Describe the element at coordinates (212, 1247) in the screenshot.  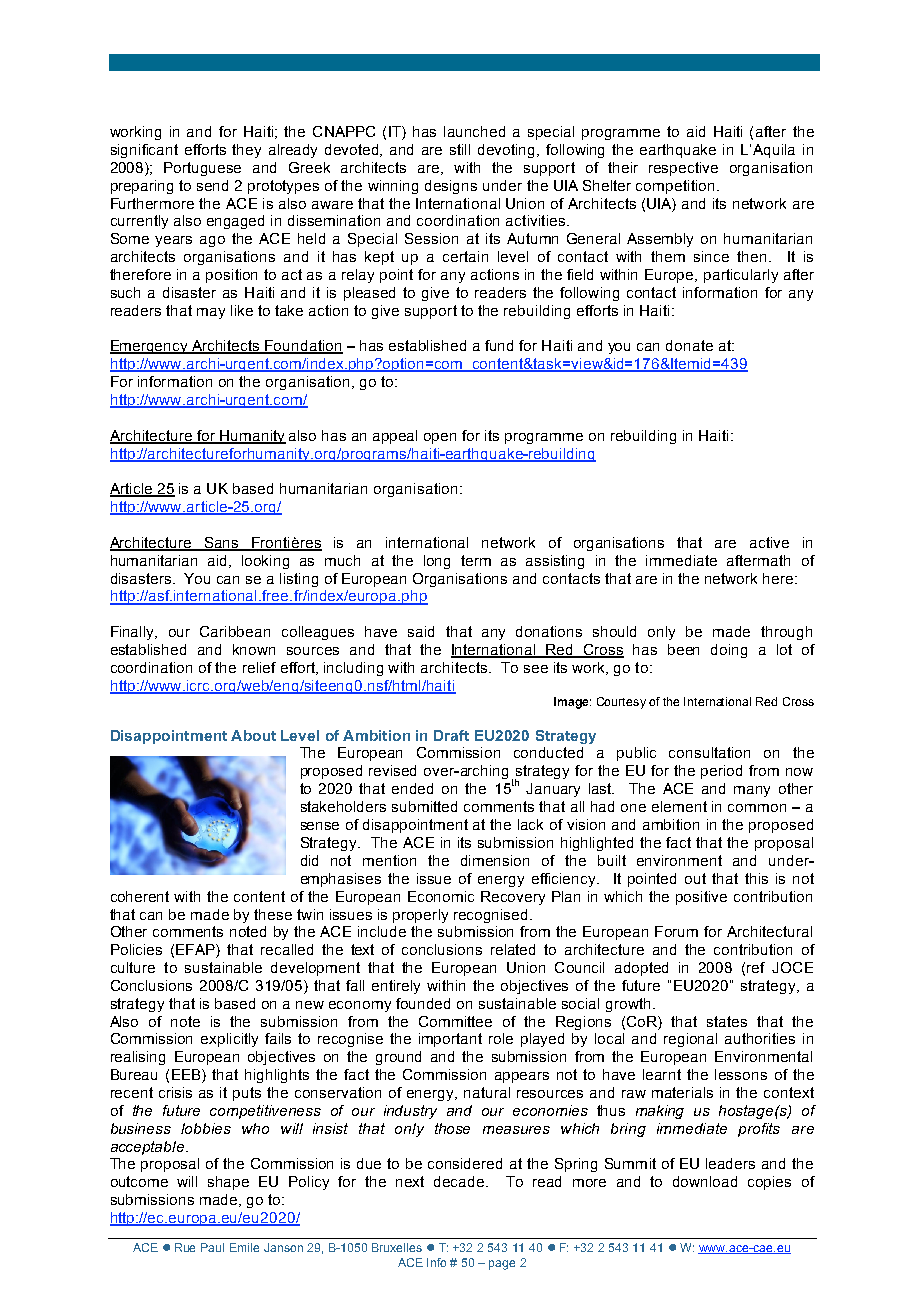
I see `Paul` at that location.
